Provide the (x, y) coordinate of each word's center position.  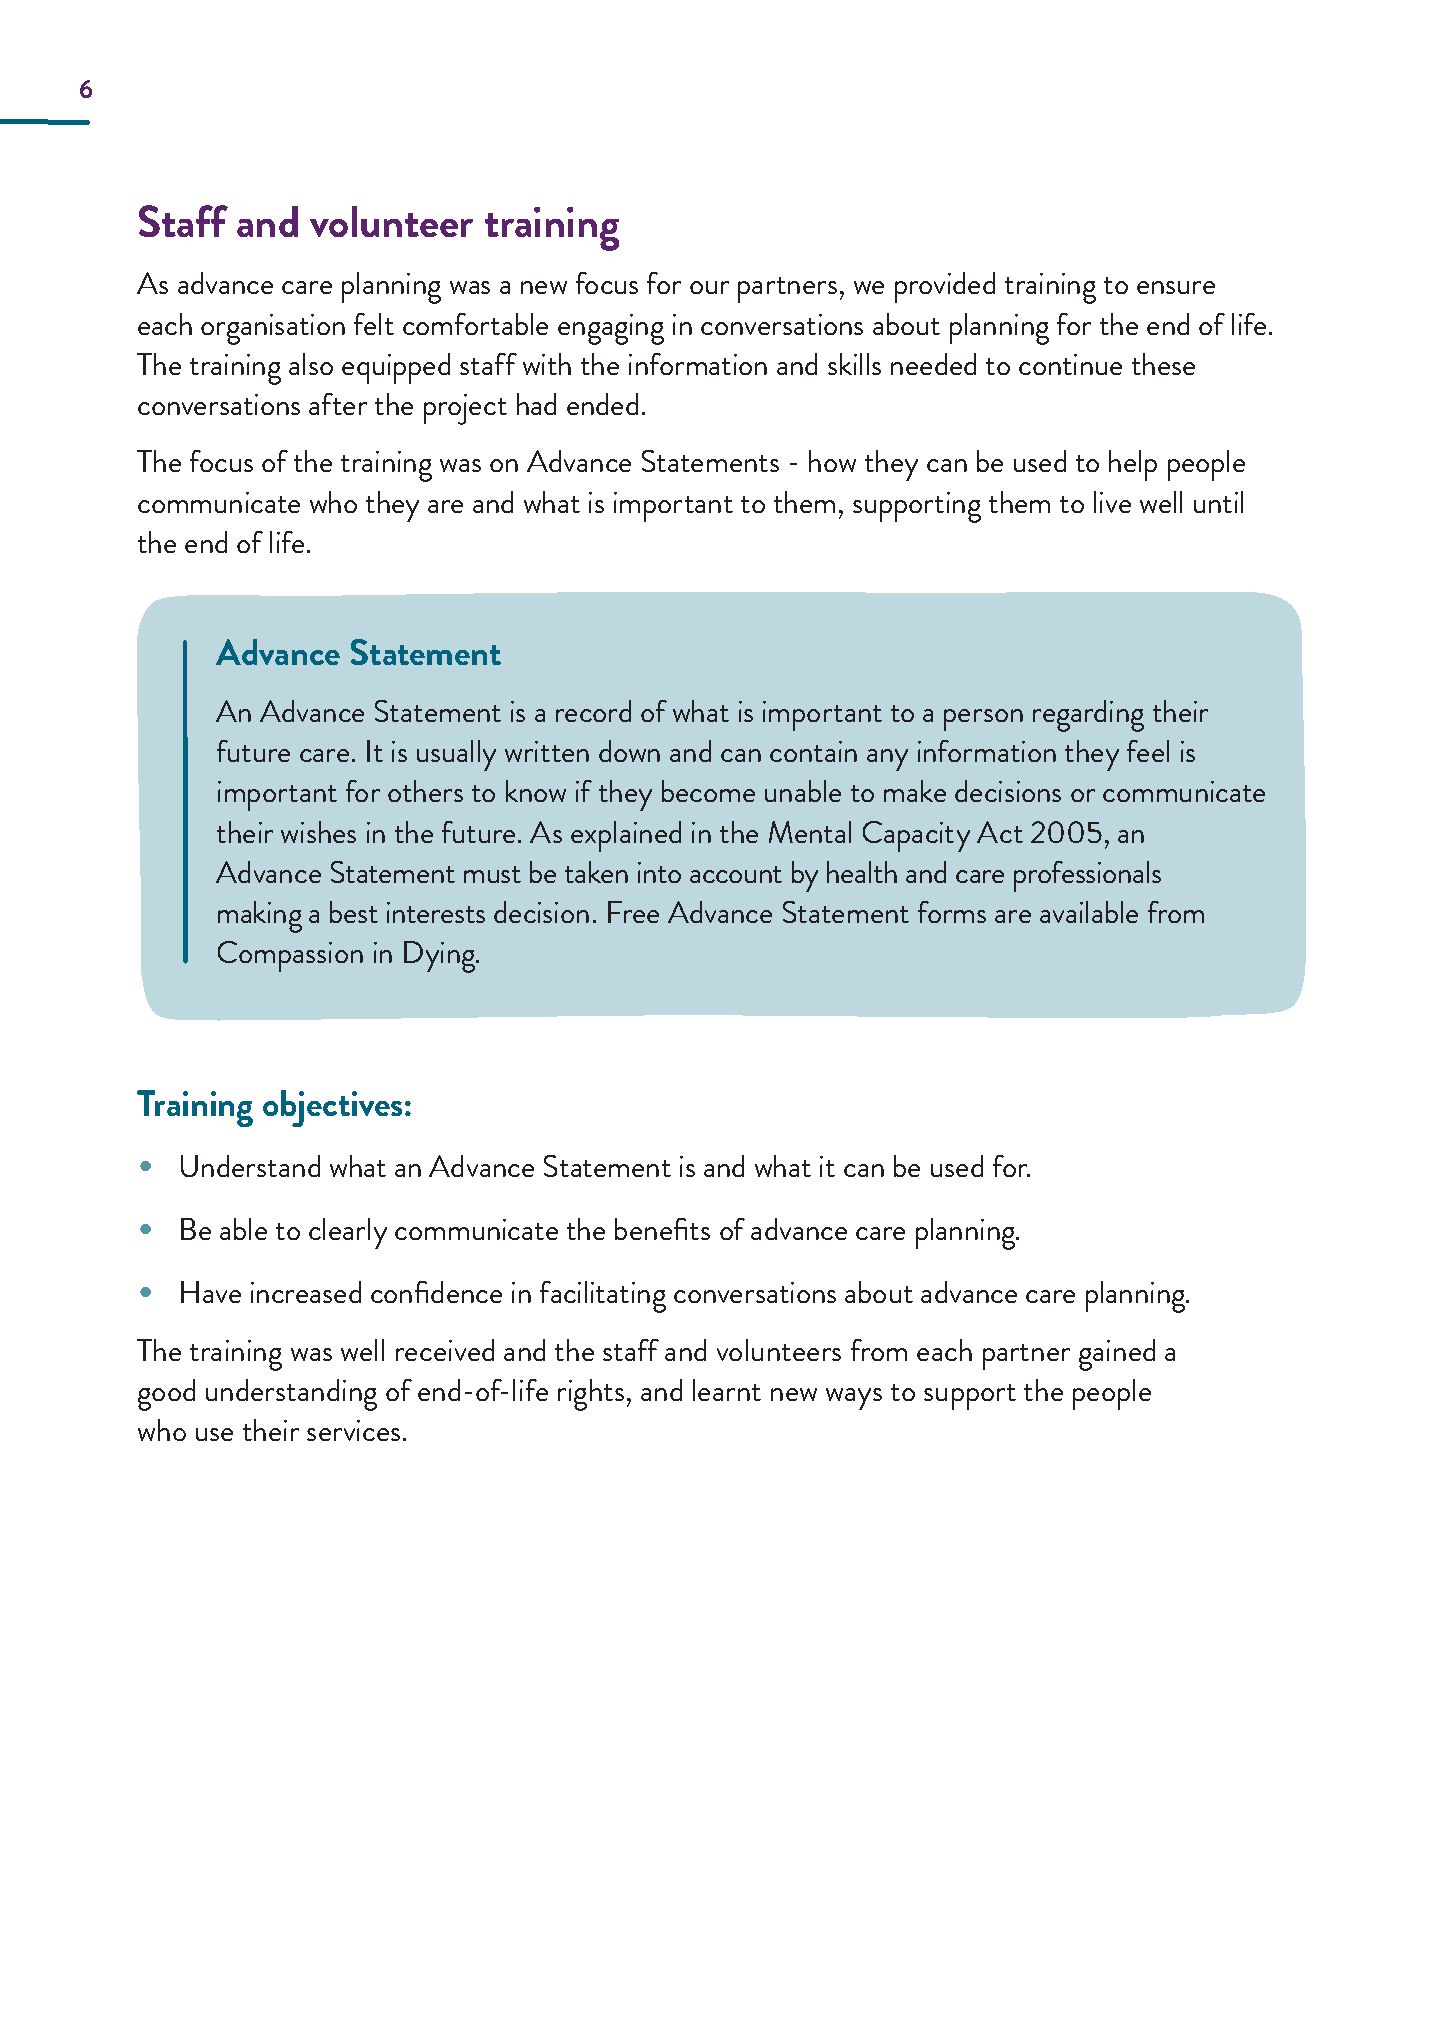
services (353, 1430)
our (709, 287)
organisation (273, 329)
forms (952, 912)
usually (456, 755)
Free (633, 912)
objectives (334, 1108)
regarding (1088, 716)
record (593, 711)
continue (1070, 364)
